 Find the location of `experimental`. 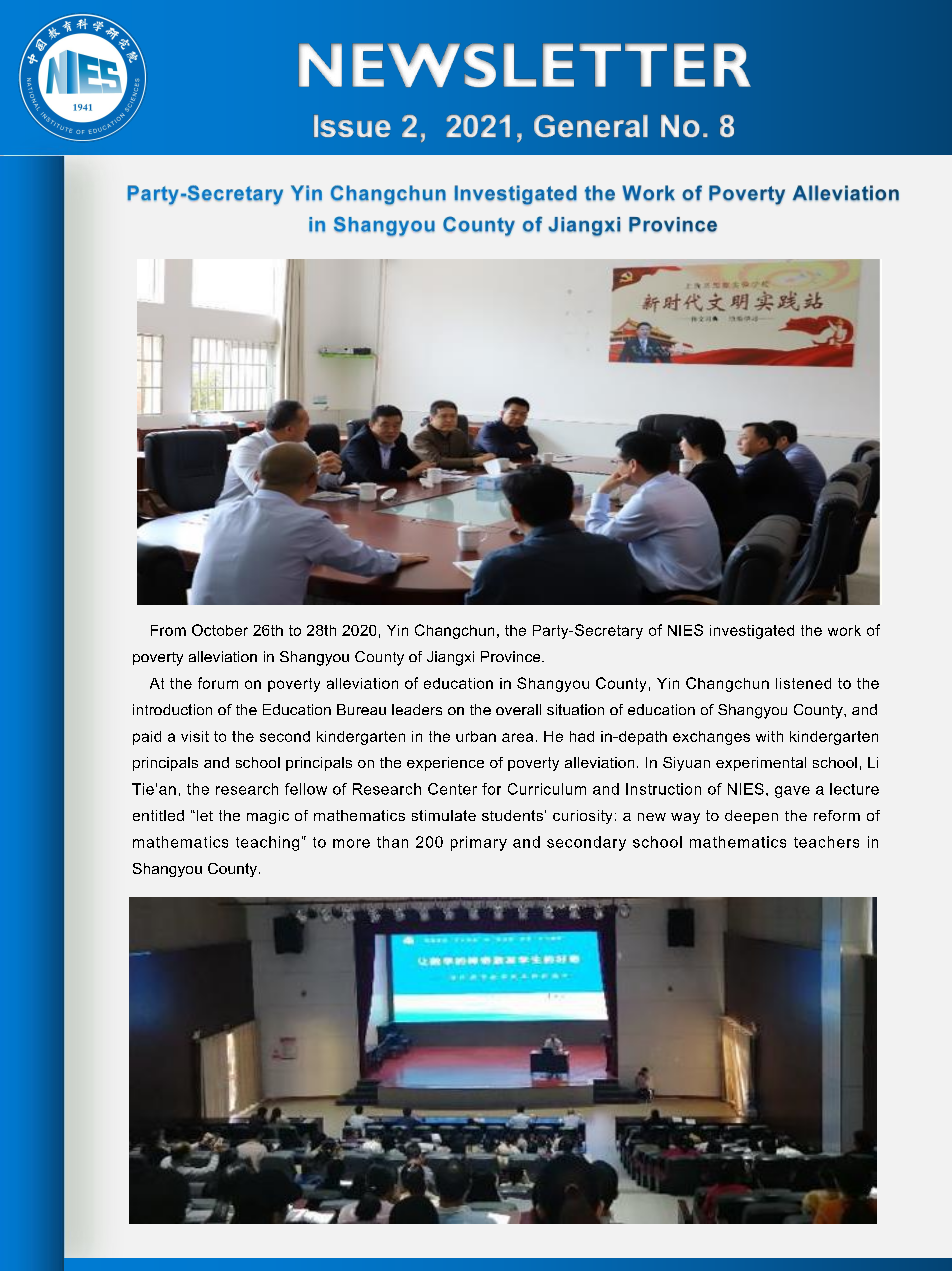

experimental is located at coordinates (761, 764).
